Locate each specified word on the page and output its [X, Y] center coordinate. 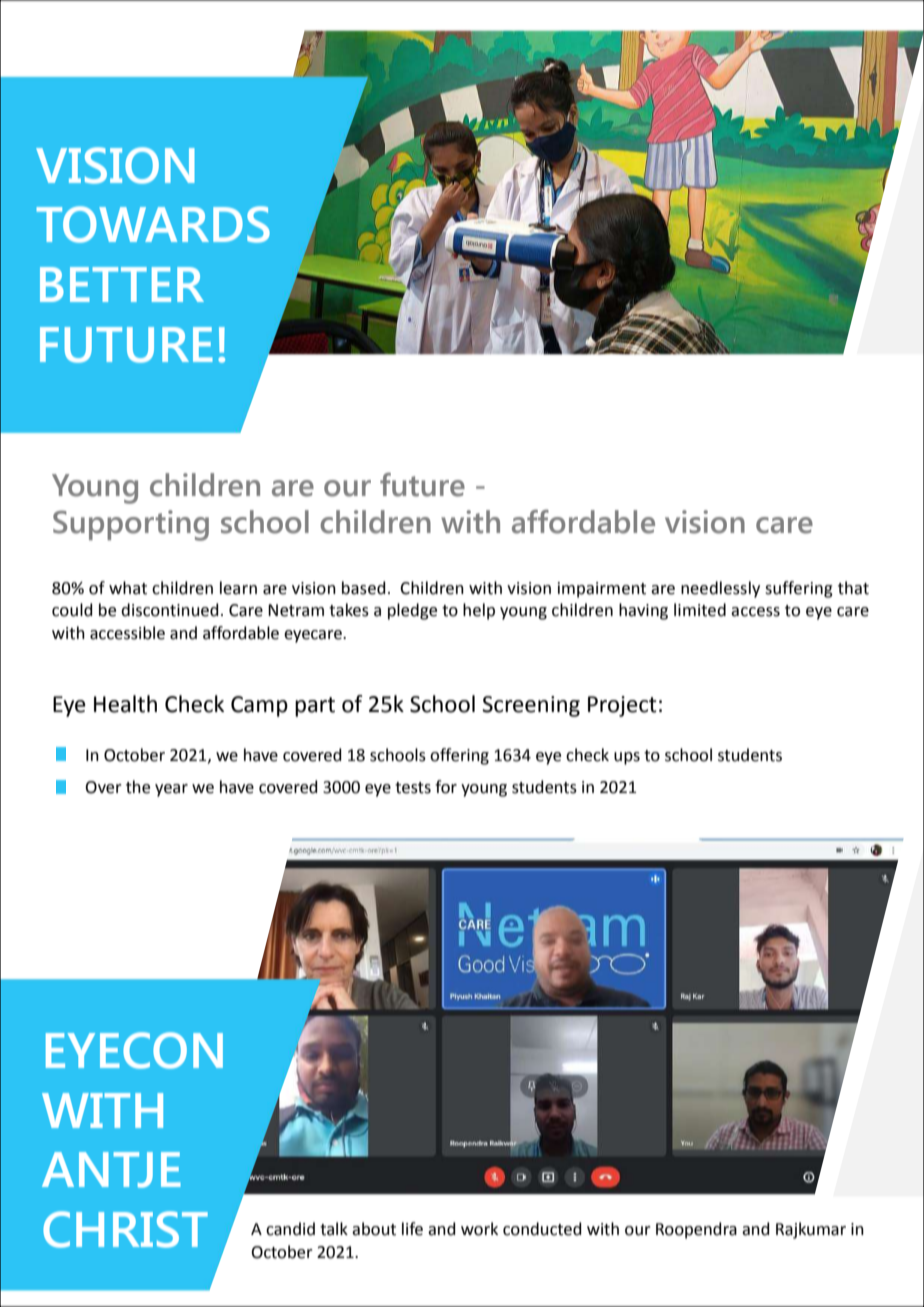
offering [459, 756]
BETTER [122, 284]
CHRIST [125, 1229]
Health [125, 704]
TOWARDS [153, 224]
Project [622, 706]
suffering [799, 589]
